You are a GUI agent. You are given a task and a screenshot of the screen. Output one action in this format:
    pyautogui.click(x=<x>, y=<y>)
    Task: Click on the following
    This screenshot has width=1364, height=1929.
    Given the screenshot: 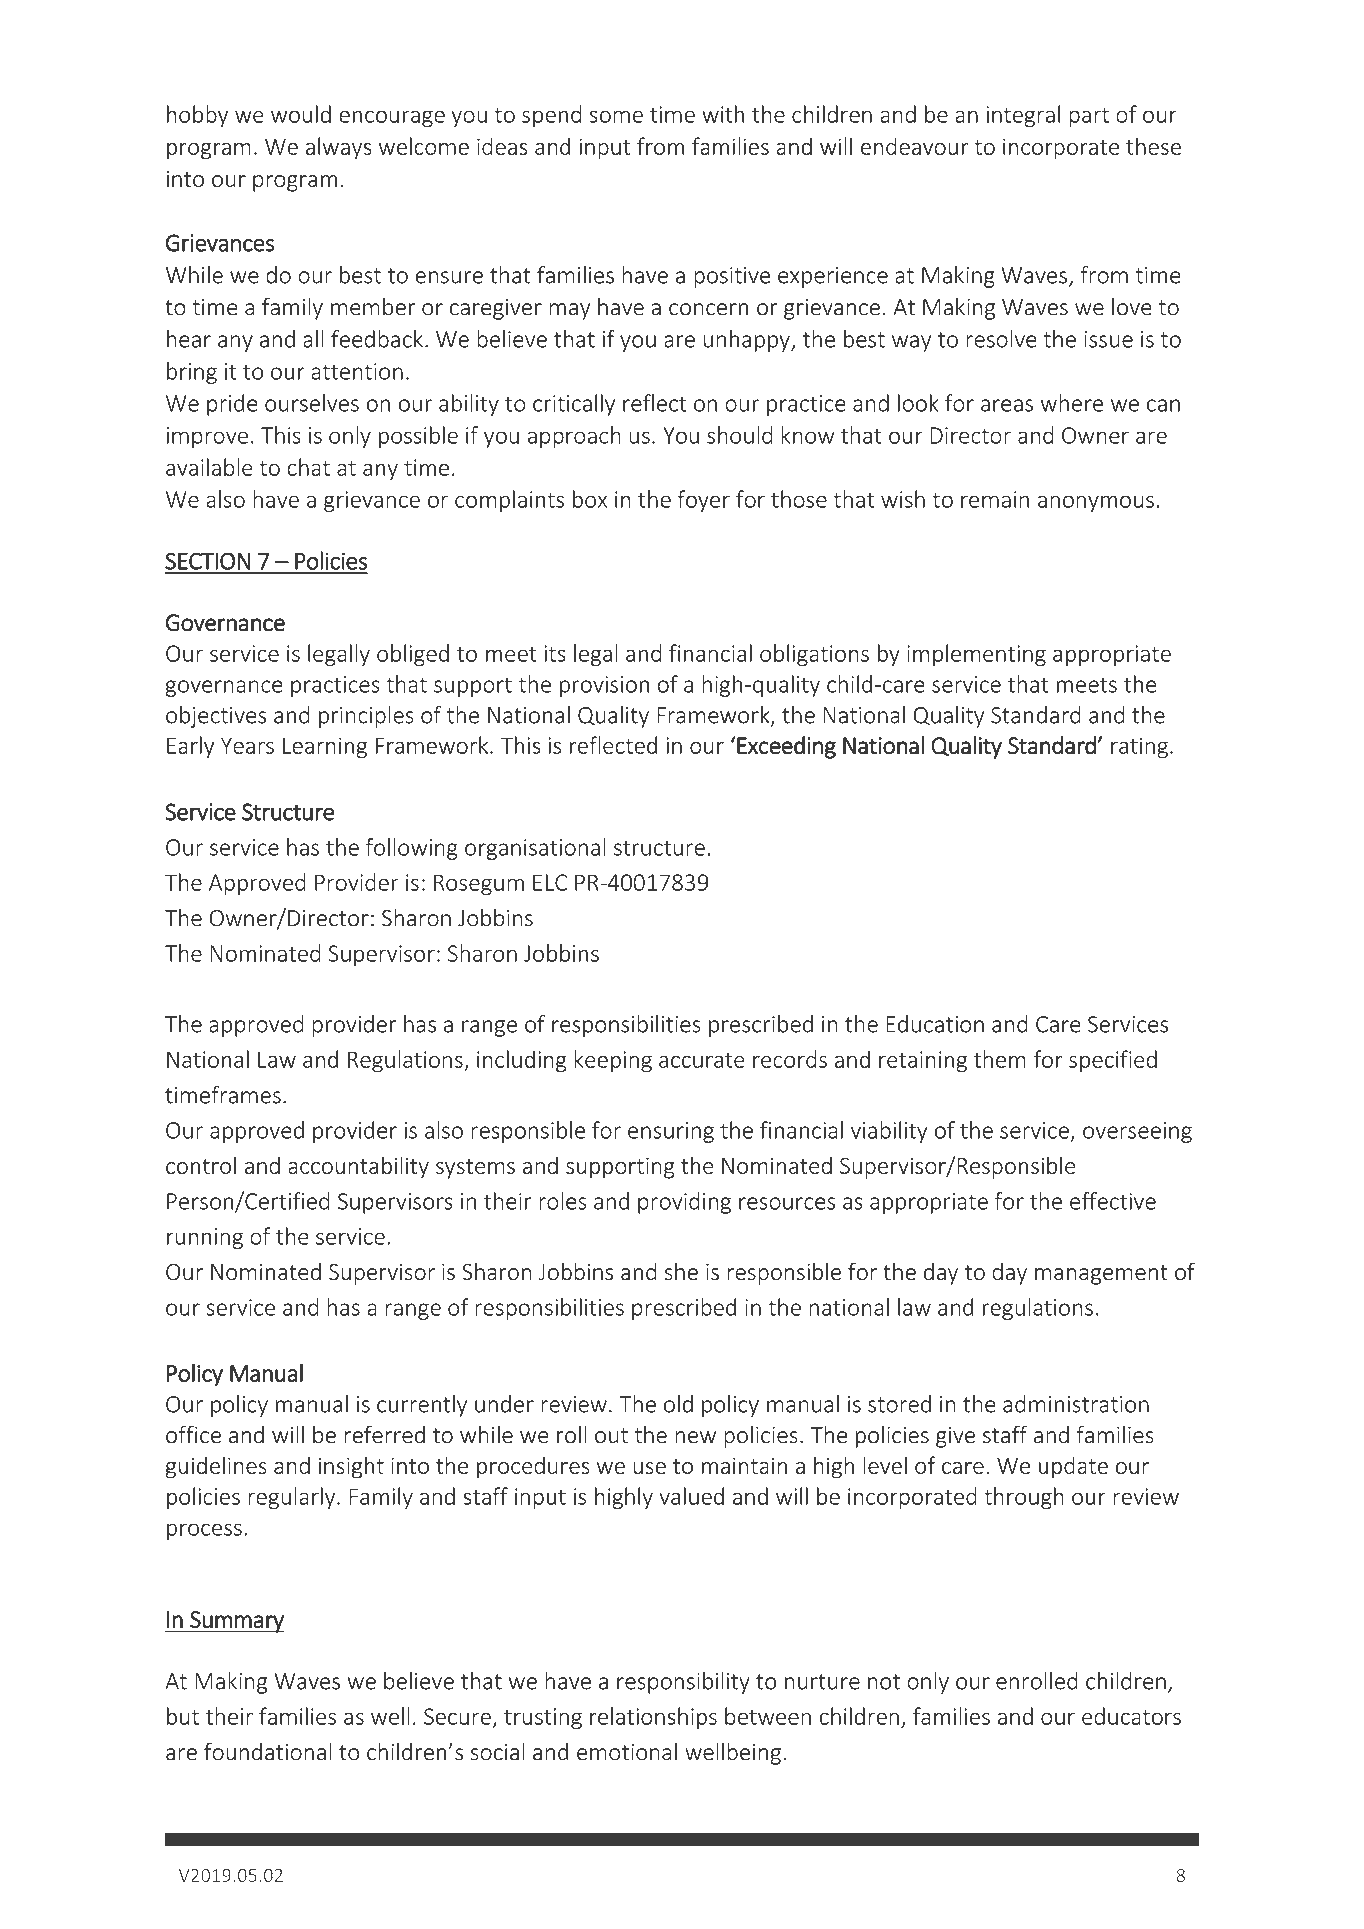 What is the action you would take?
    pyautogui.click(x=412, y=849)
